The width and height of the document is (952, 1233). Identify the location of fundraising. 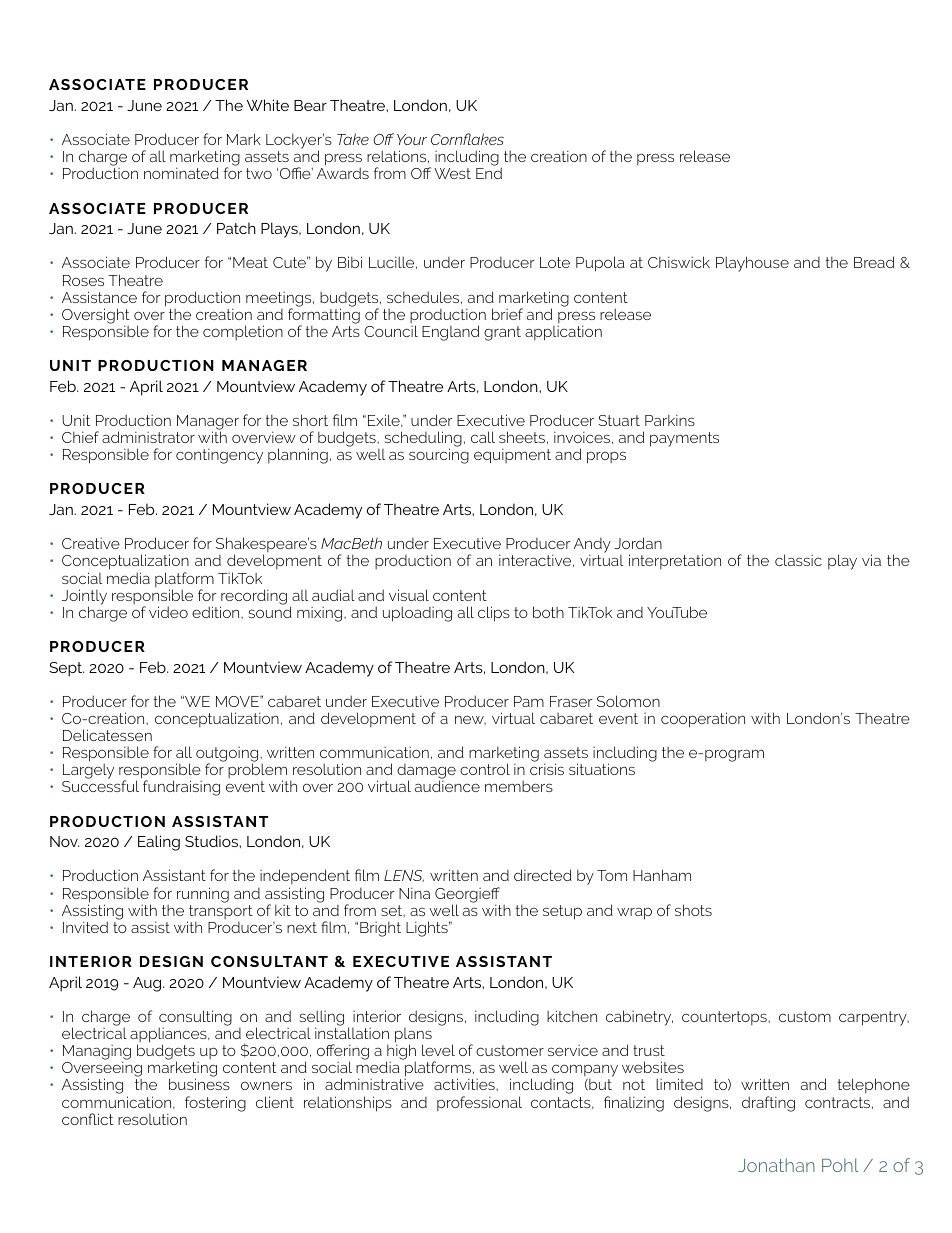
(181, 788).
